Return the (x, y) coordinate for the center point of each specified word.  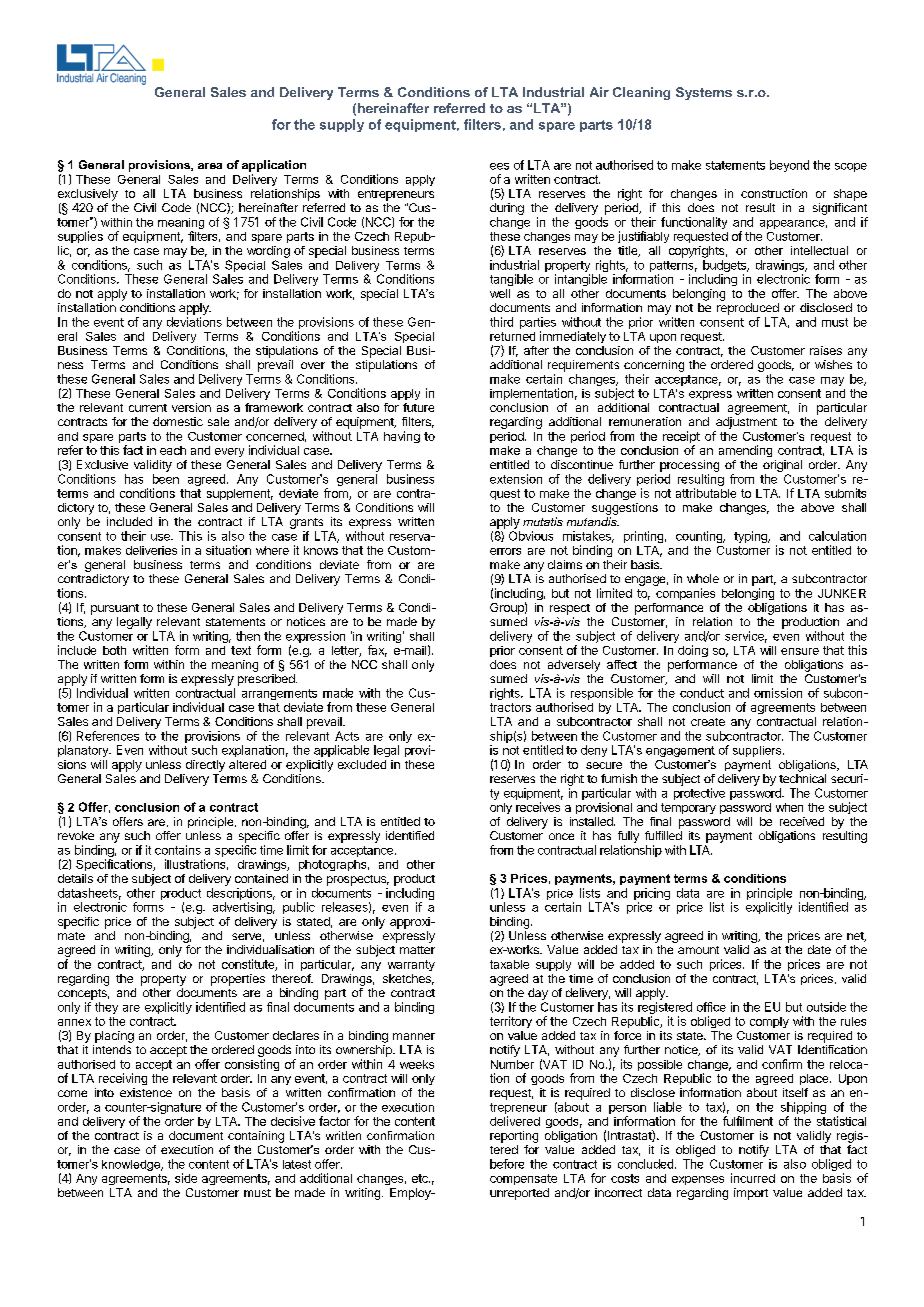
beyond (789, 166)
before (507, 1164)
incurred (753, 1178)
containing (256, 1137)
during (507, 209)
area (210, 166)
